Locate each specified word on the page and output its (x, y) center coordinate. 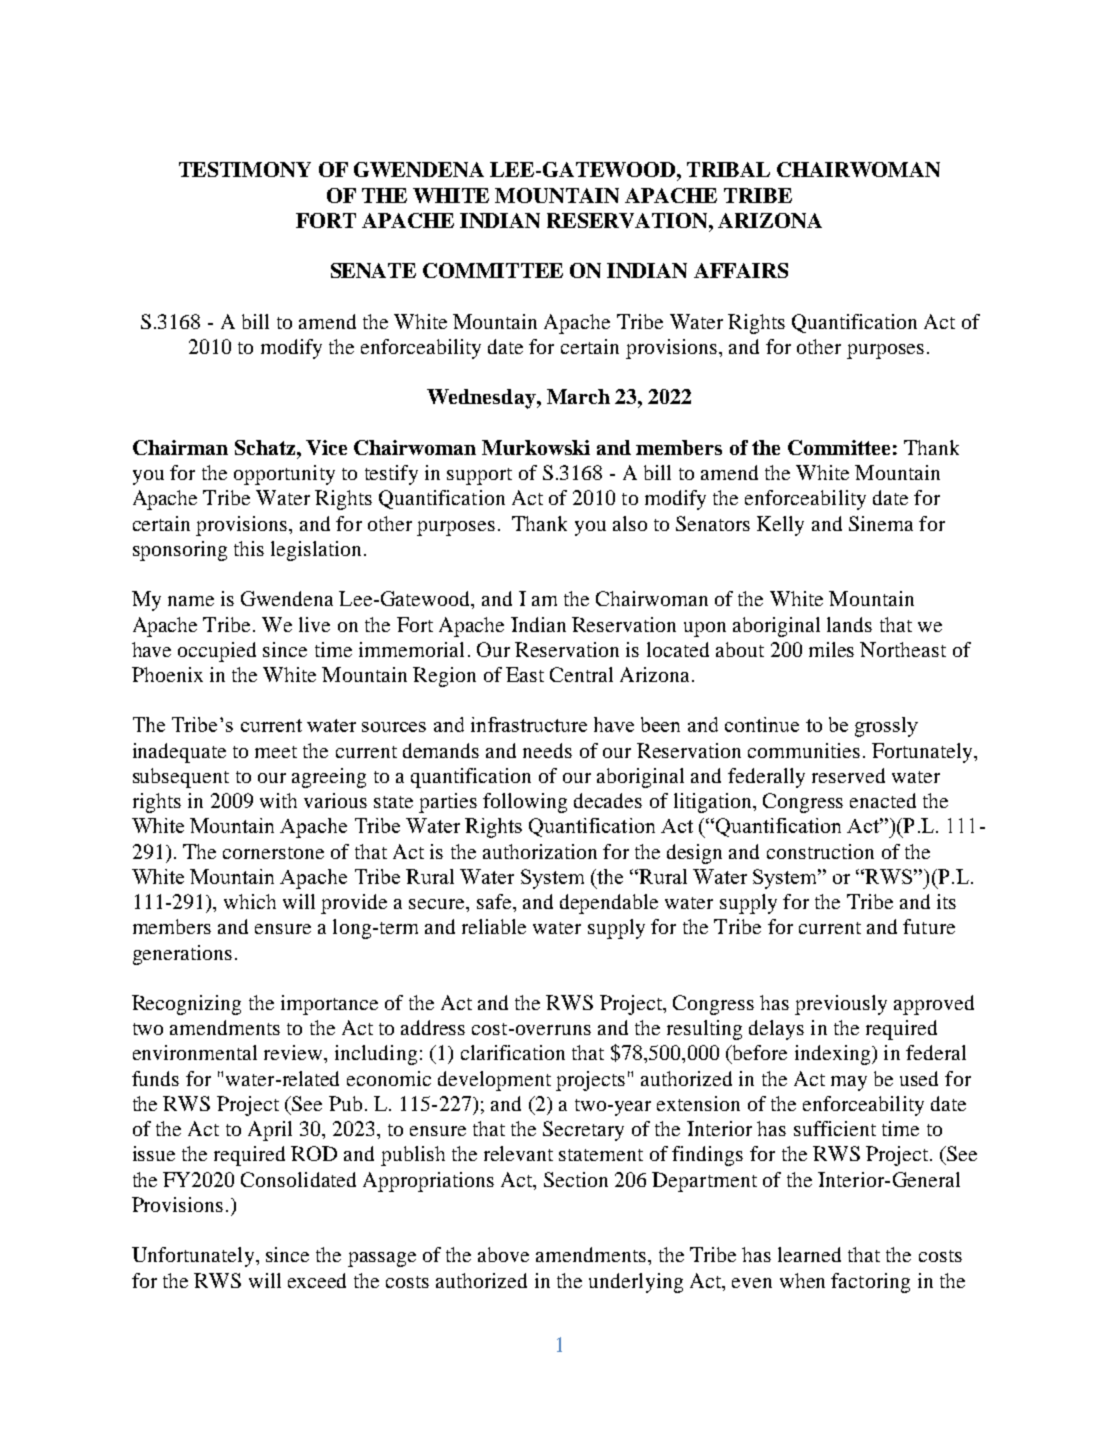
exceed (317, 1280)
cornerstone (273, 853)
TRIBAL (728, 169)
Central (581, 674)
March (578, 396)
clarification (513, 1052)
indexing (834, 1055)
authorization (540, 851)
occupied (217, 652)
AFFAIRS (741, 270)
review (294, 1052)
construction (820, 851)
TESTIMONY (245, 169)
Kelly (780, 526)
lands (849, 624)
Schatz (266, 447)
